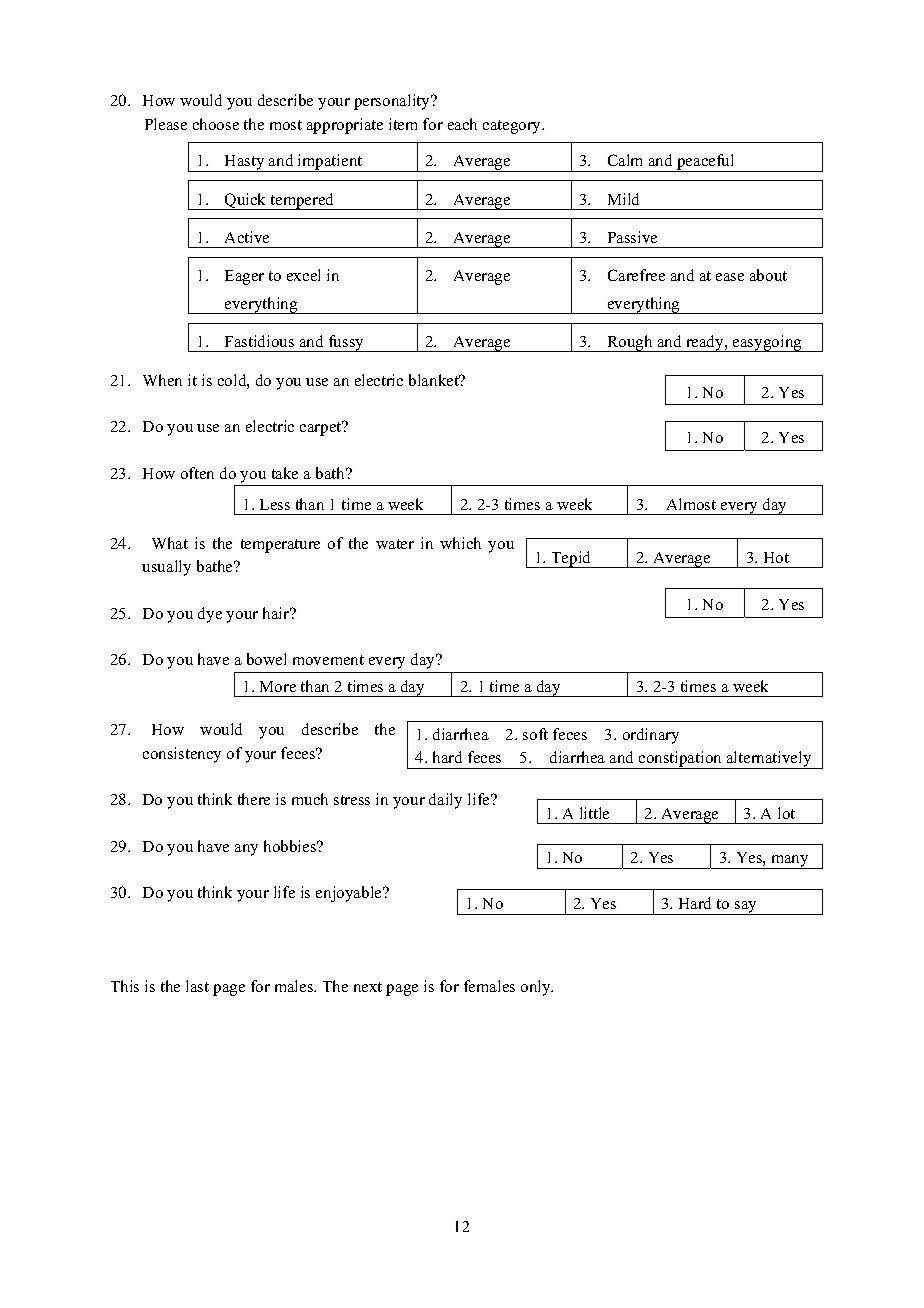  I want to click on only, so click(537, 988).
